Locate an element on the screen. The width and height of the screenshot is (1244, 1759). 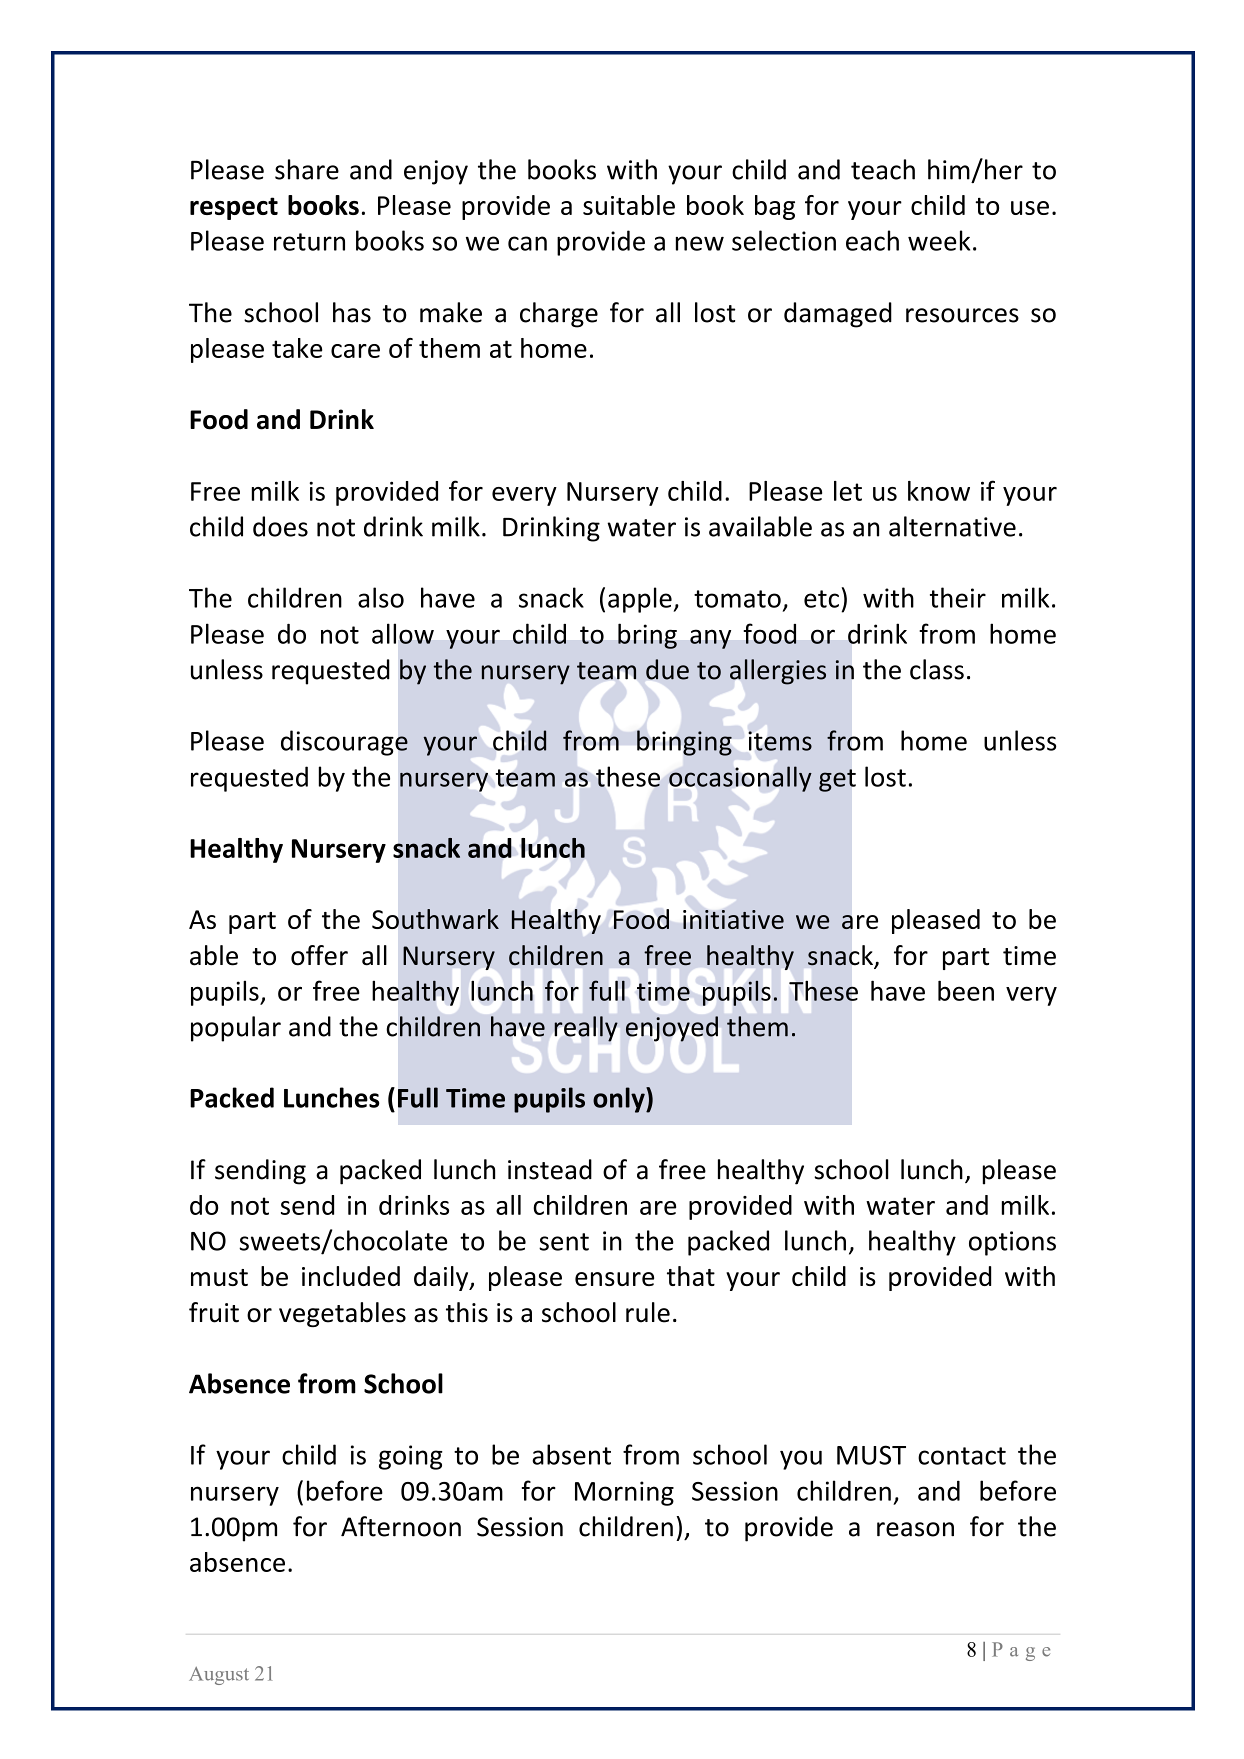
week is located at coordinates (939, 240).
